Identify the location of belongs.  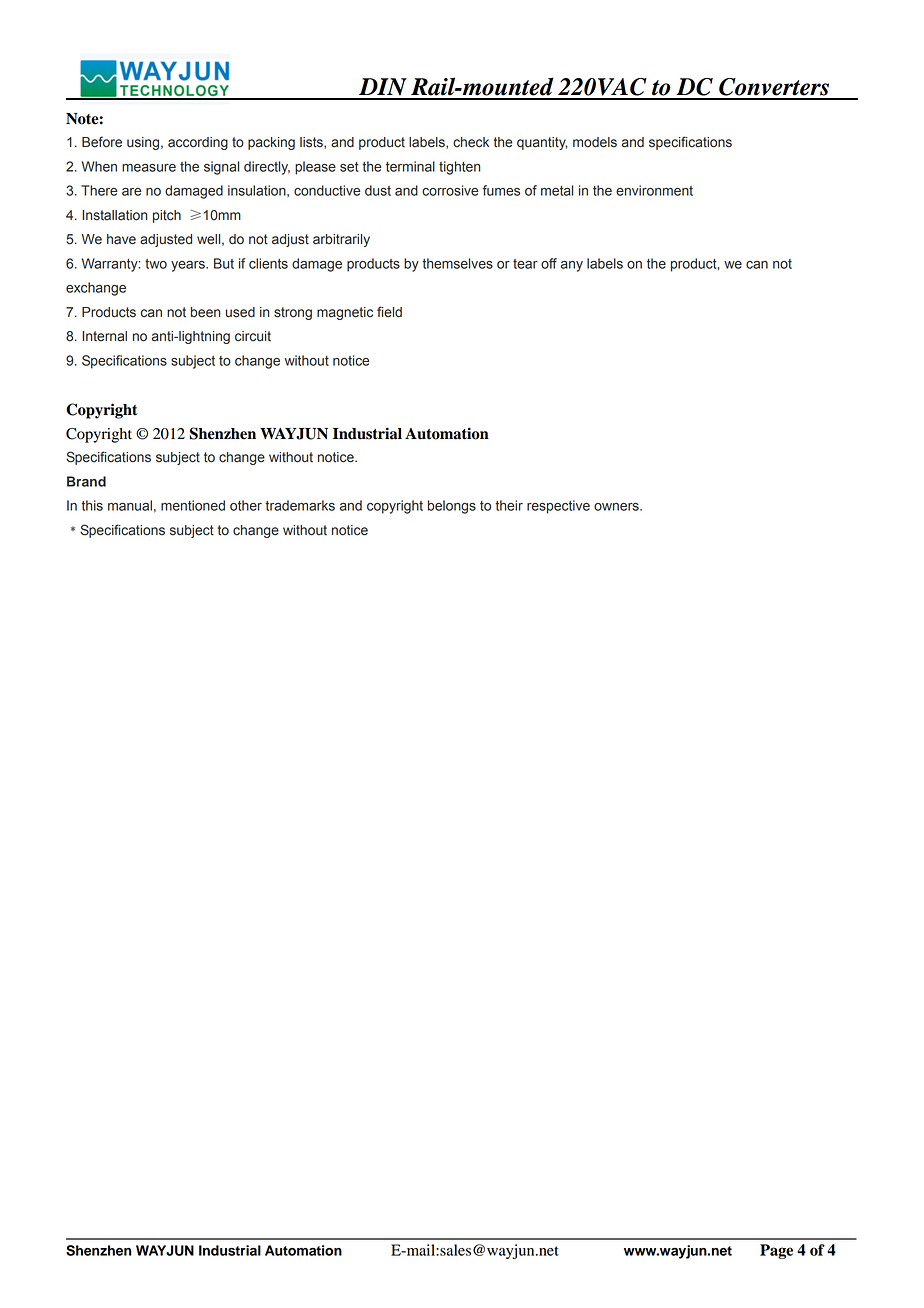
(452, 507).
